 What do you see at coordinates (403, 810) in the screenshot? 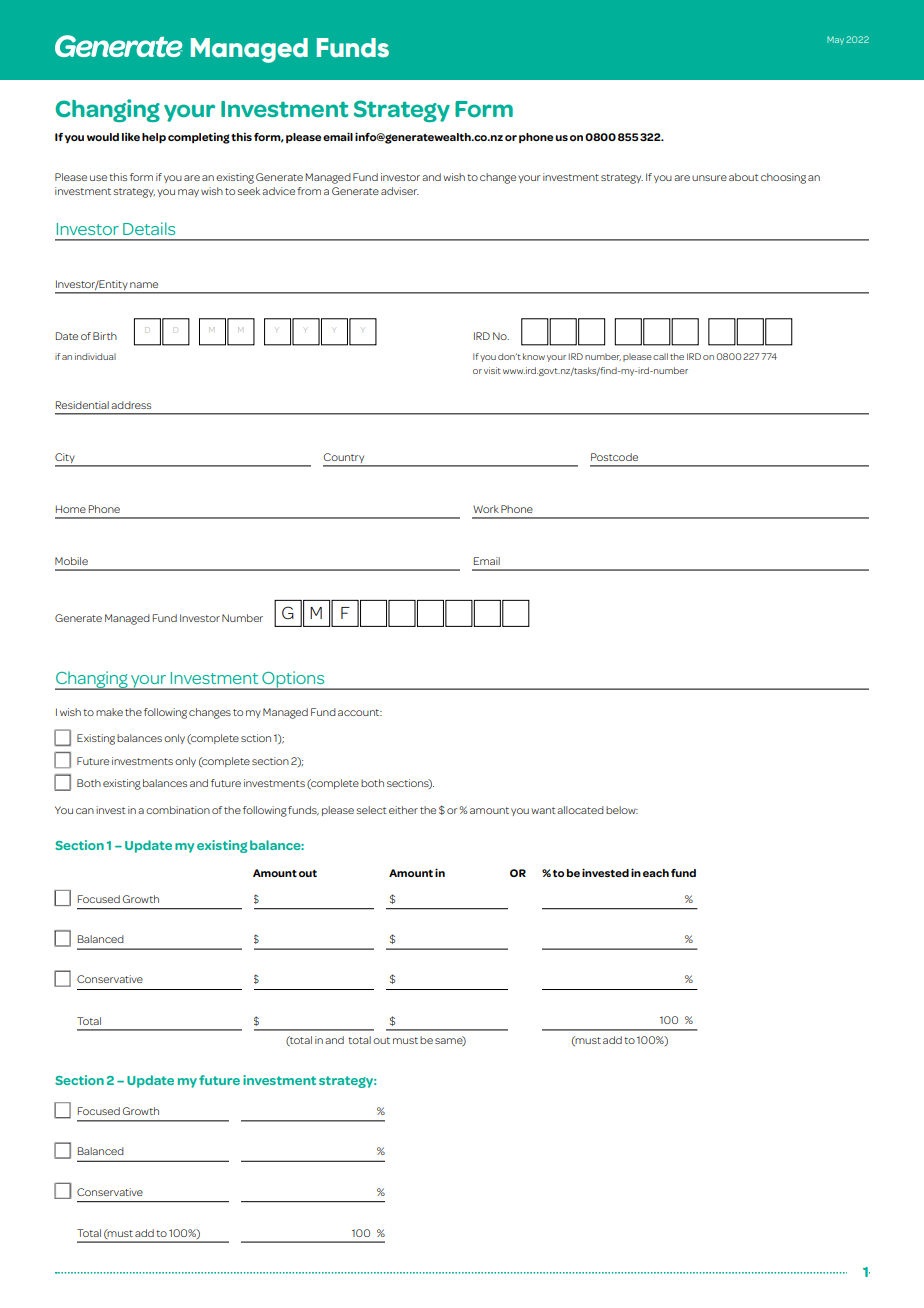
I see `either` at bounding box center [403, 810].
